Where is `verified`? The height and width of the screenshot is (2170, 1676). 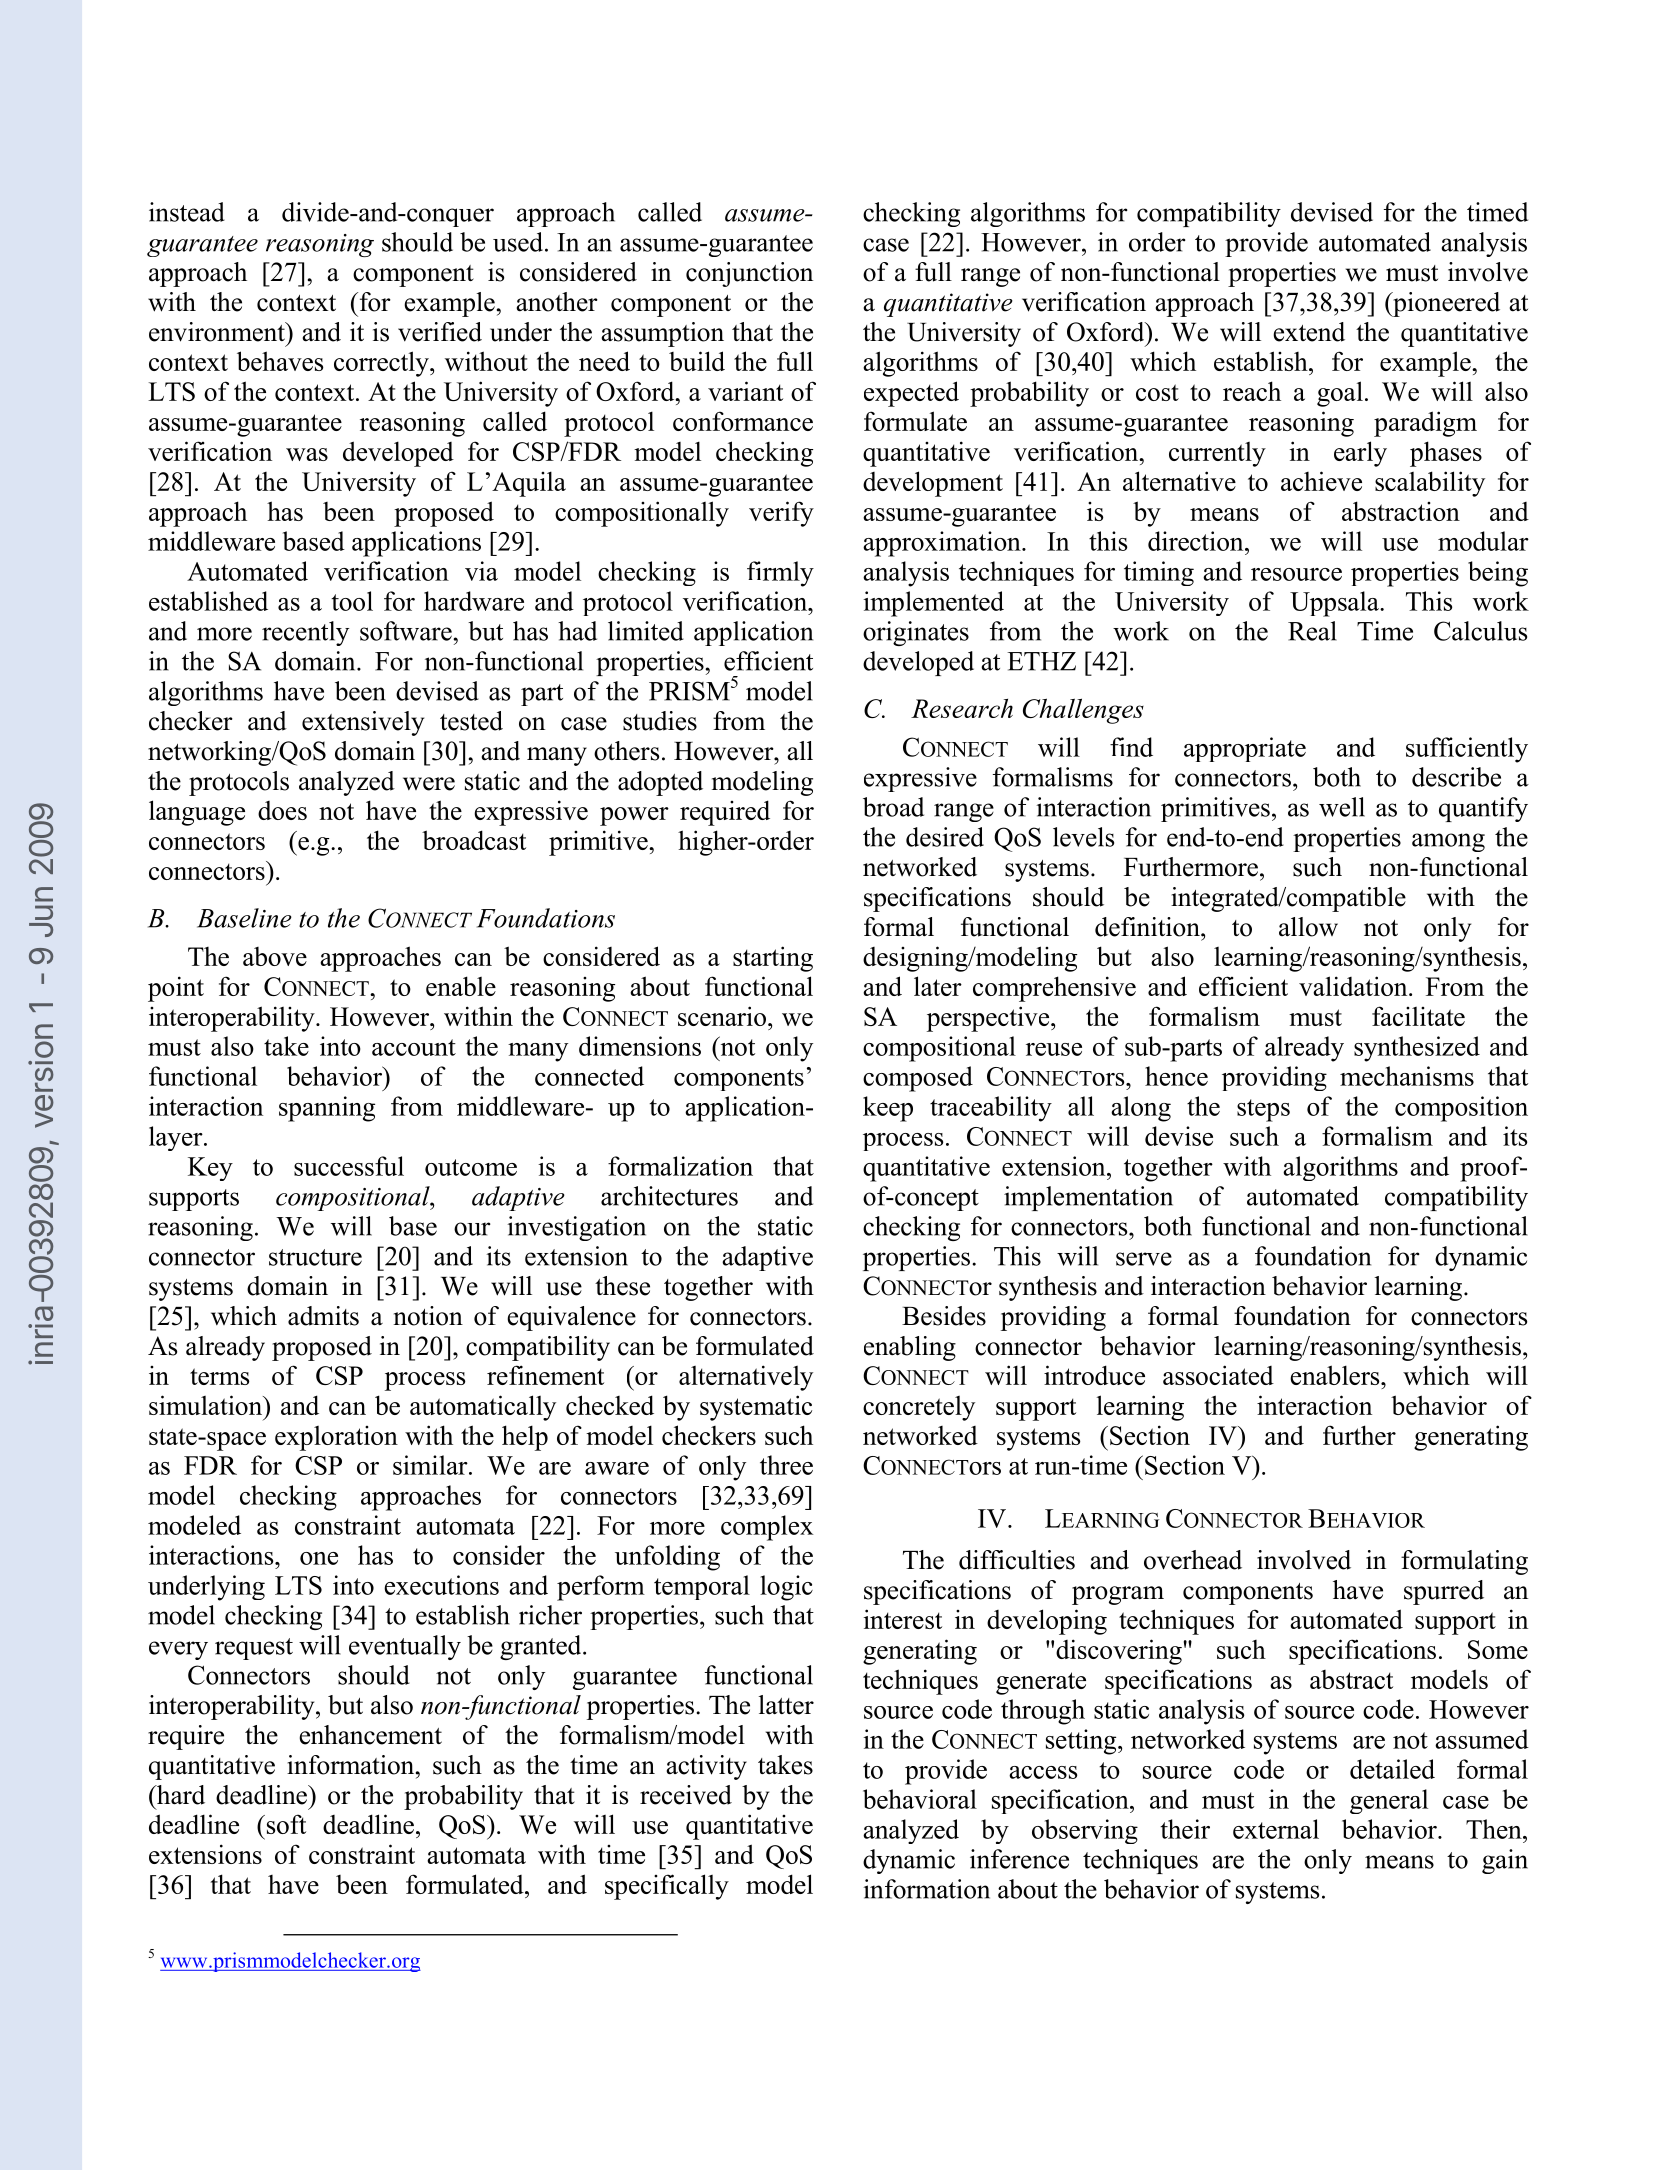
verified is located at coordinates (440, 332).
